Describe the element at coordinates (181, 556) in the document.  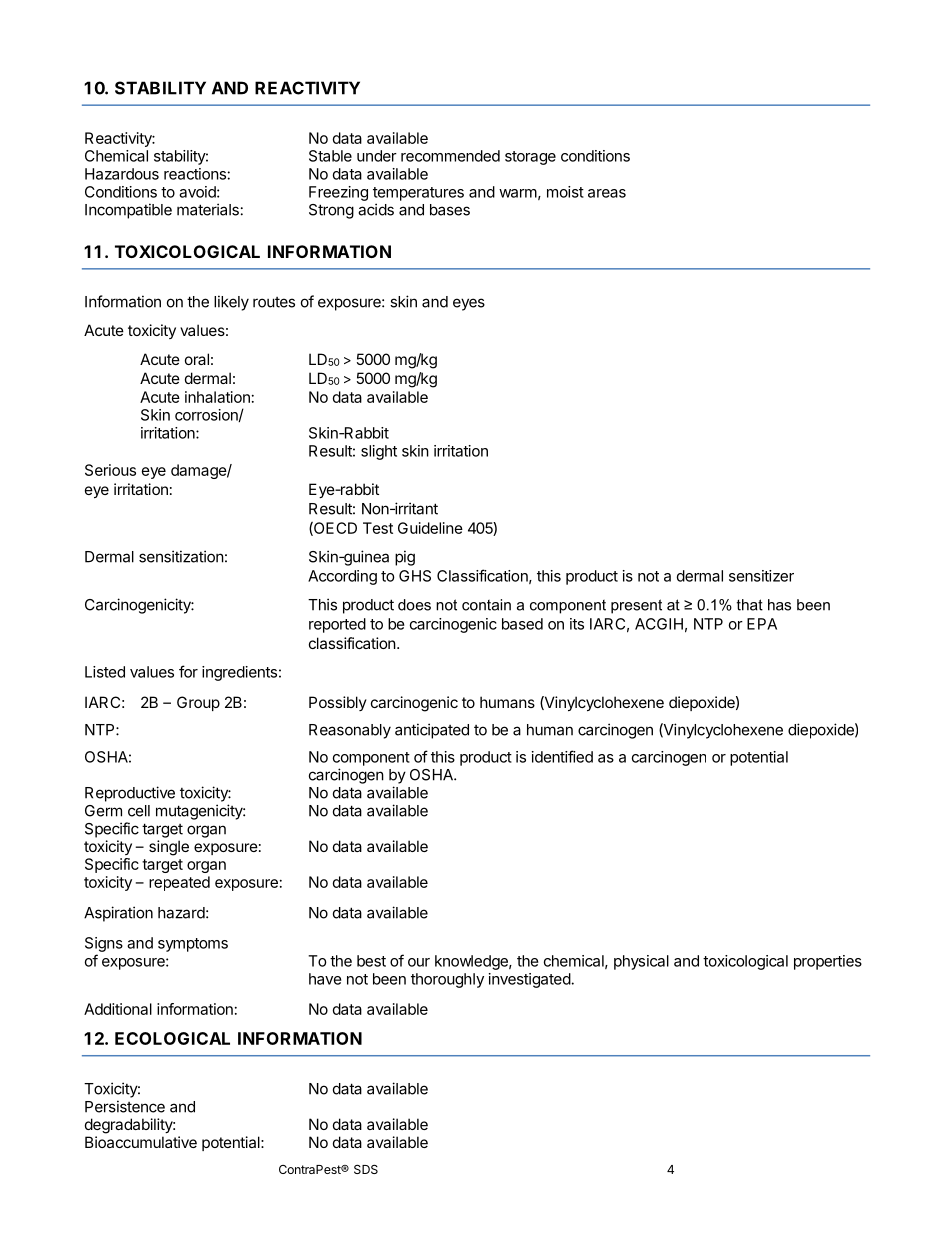
I see `sensitization` at that location.
